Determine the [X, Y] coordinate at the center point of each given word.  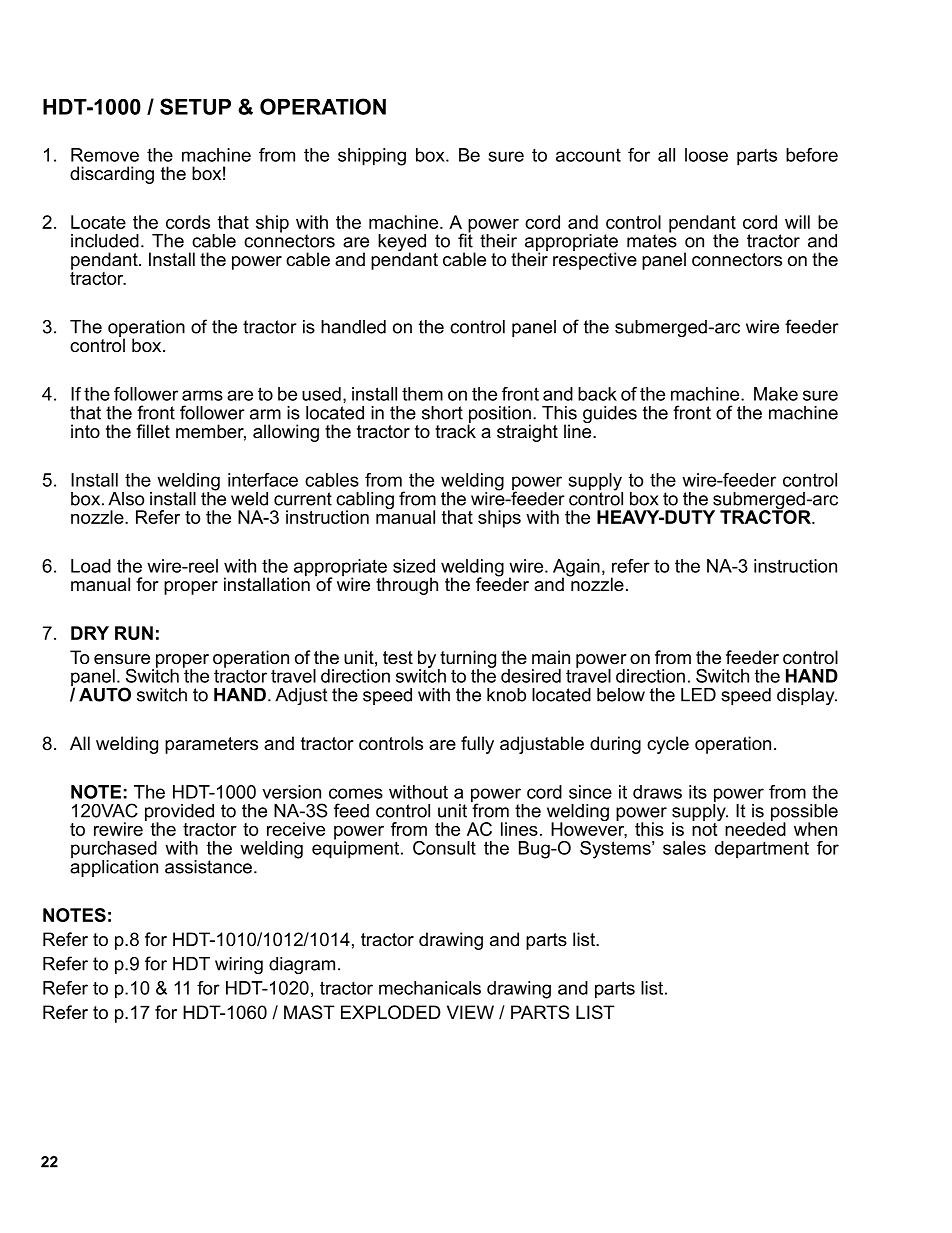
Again [576, 569]
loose [706, 155]
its [698, 792]
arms [202, 395]
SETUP [195, 106]
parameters [211, 745]
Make [776, 394]
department [762, 849]
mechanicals [430, 988]
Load [91, 566]
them [422, 394]
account [588, 155]
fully [477, 745]
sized [414, 566]
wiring [239, 965]
